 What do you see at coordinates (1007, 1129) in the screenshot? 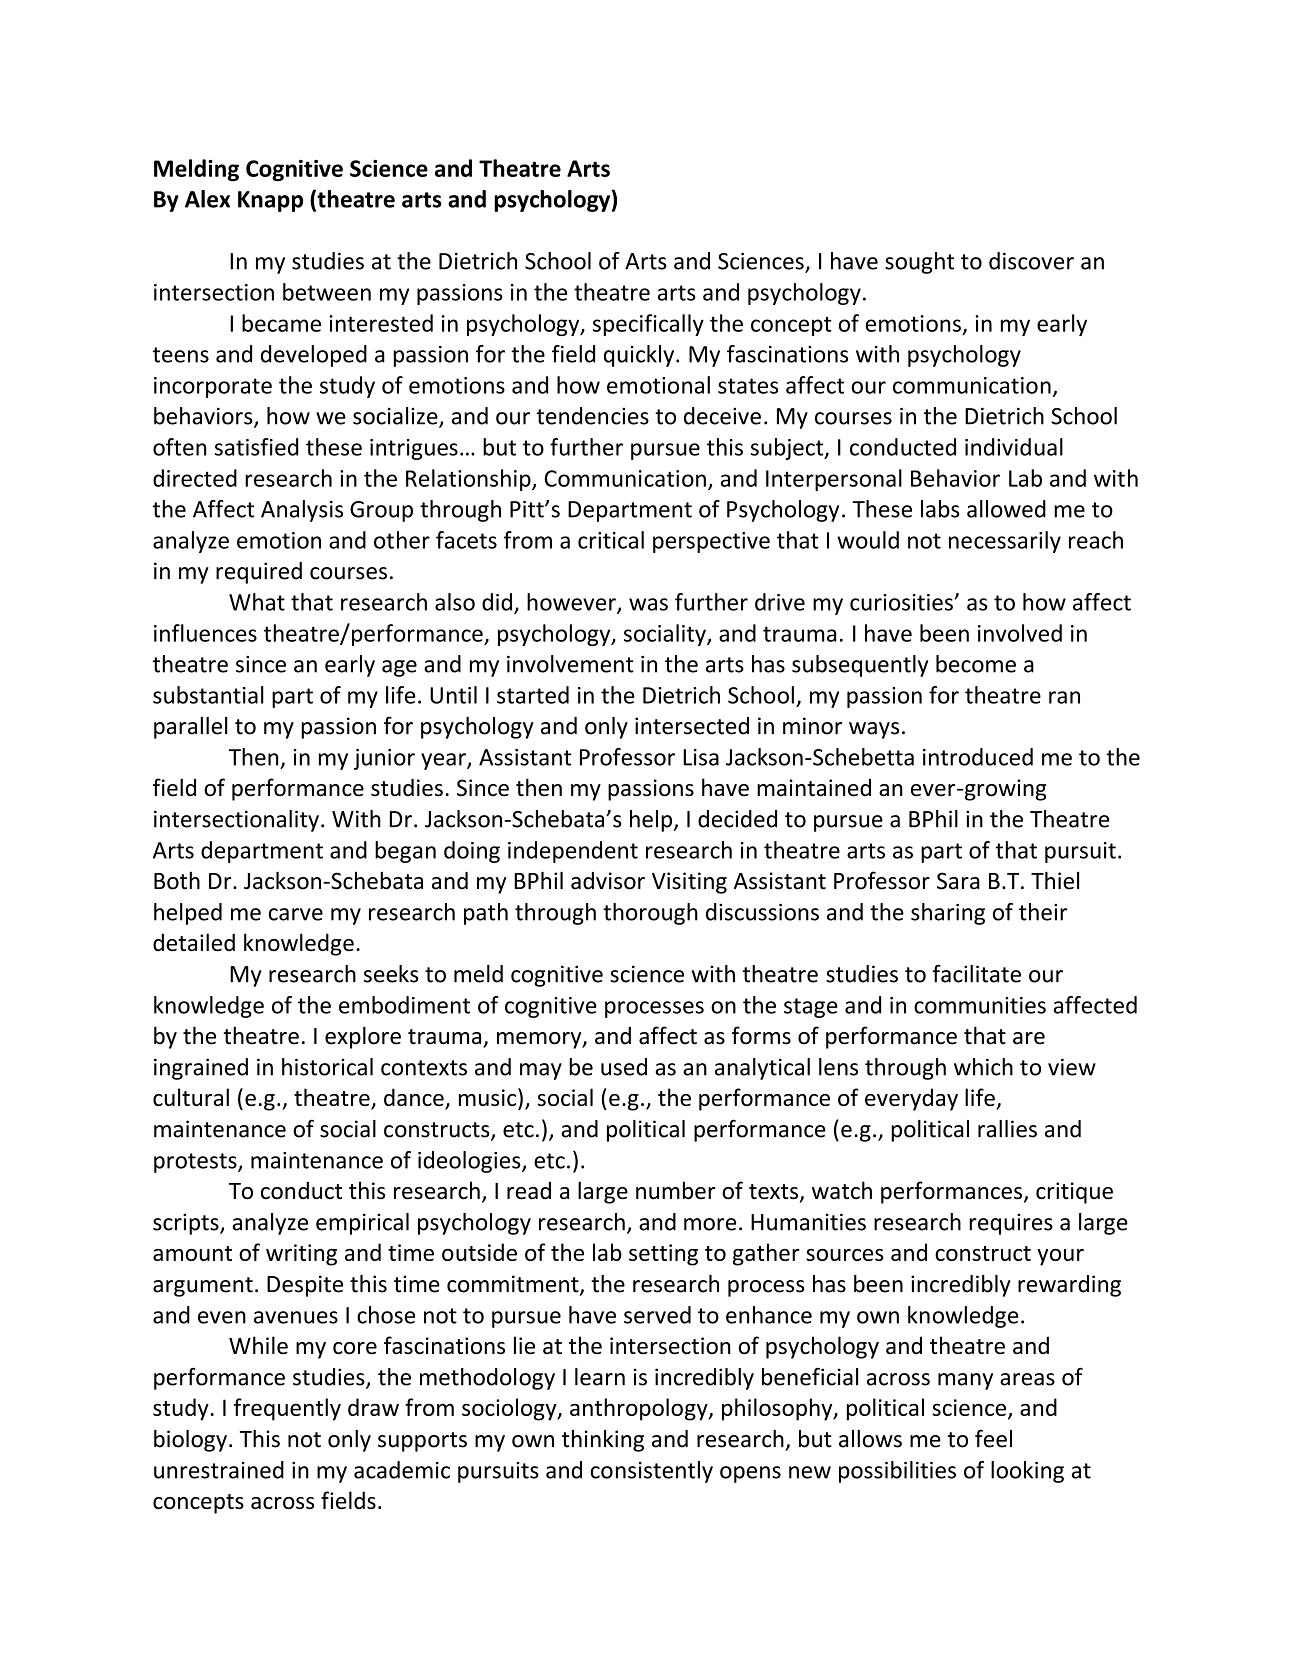
I see `rallies` at bounding box center [1007, 1129].
